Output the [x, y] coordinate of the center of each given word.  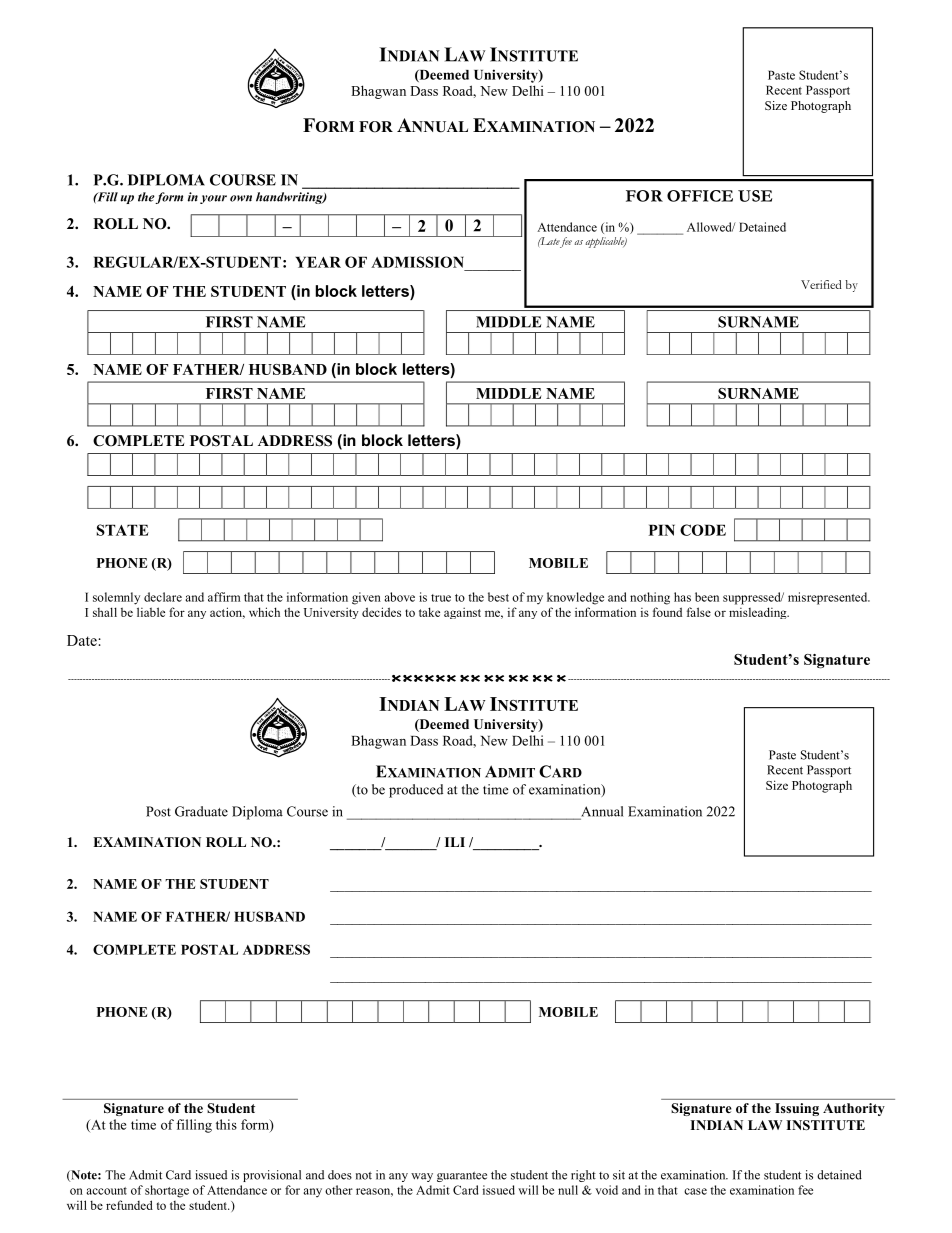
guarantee [462, 1177]
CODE [703, 530]
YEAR [318, 262]
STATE [123, 530]
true [441, 598]
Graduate [201, 811]
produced [416, 791]
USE [755, 196]
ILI [455, 842]
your [213, 199]
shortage [167, 1191]
